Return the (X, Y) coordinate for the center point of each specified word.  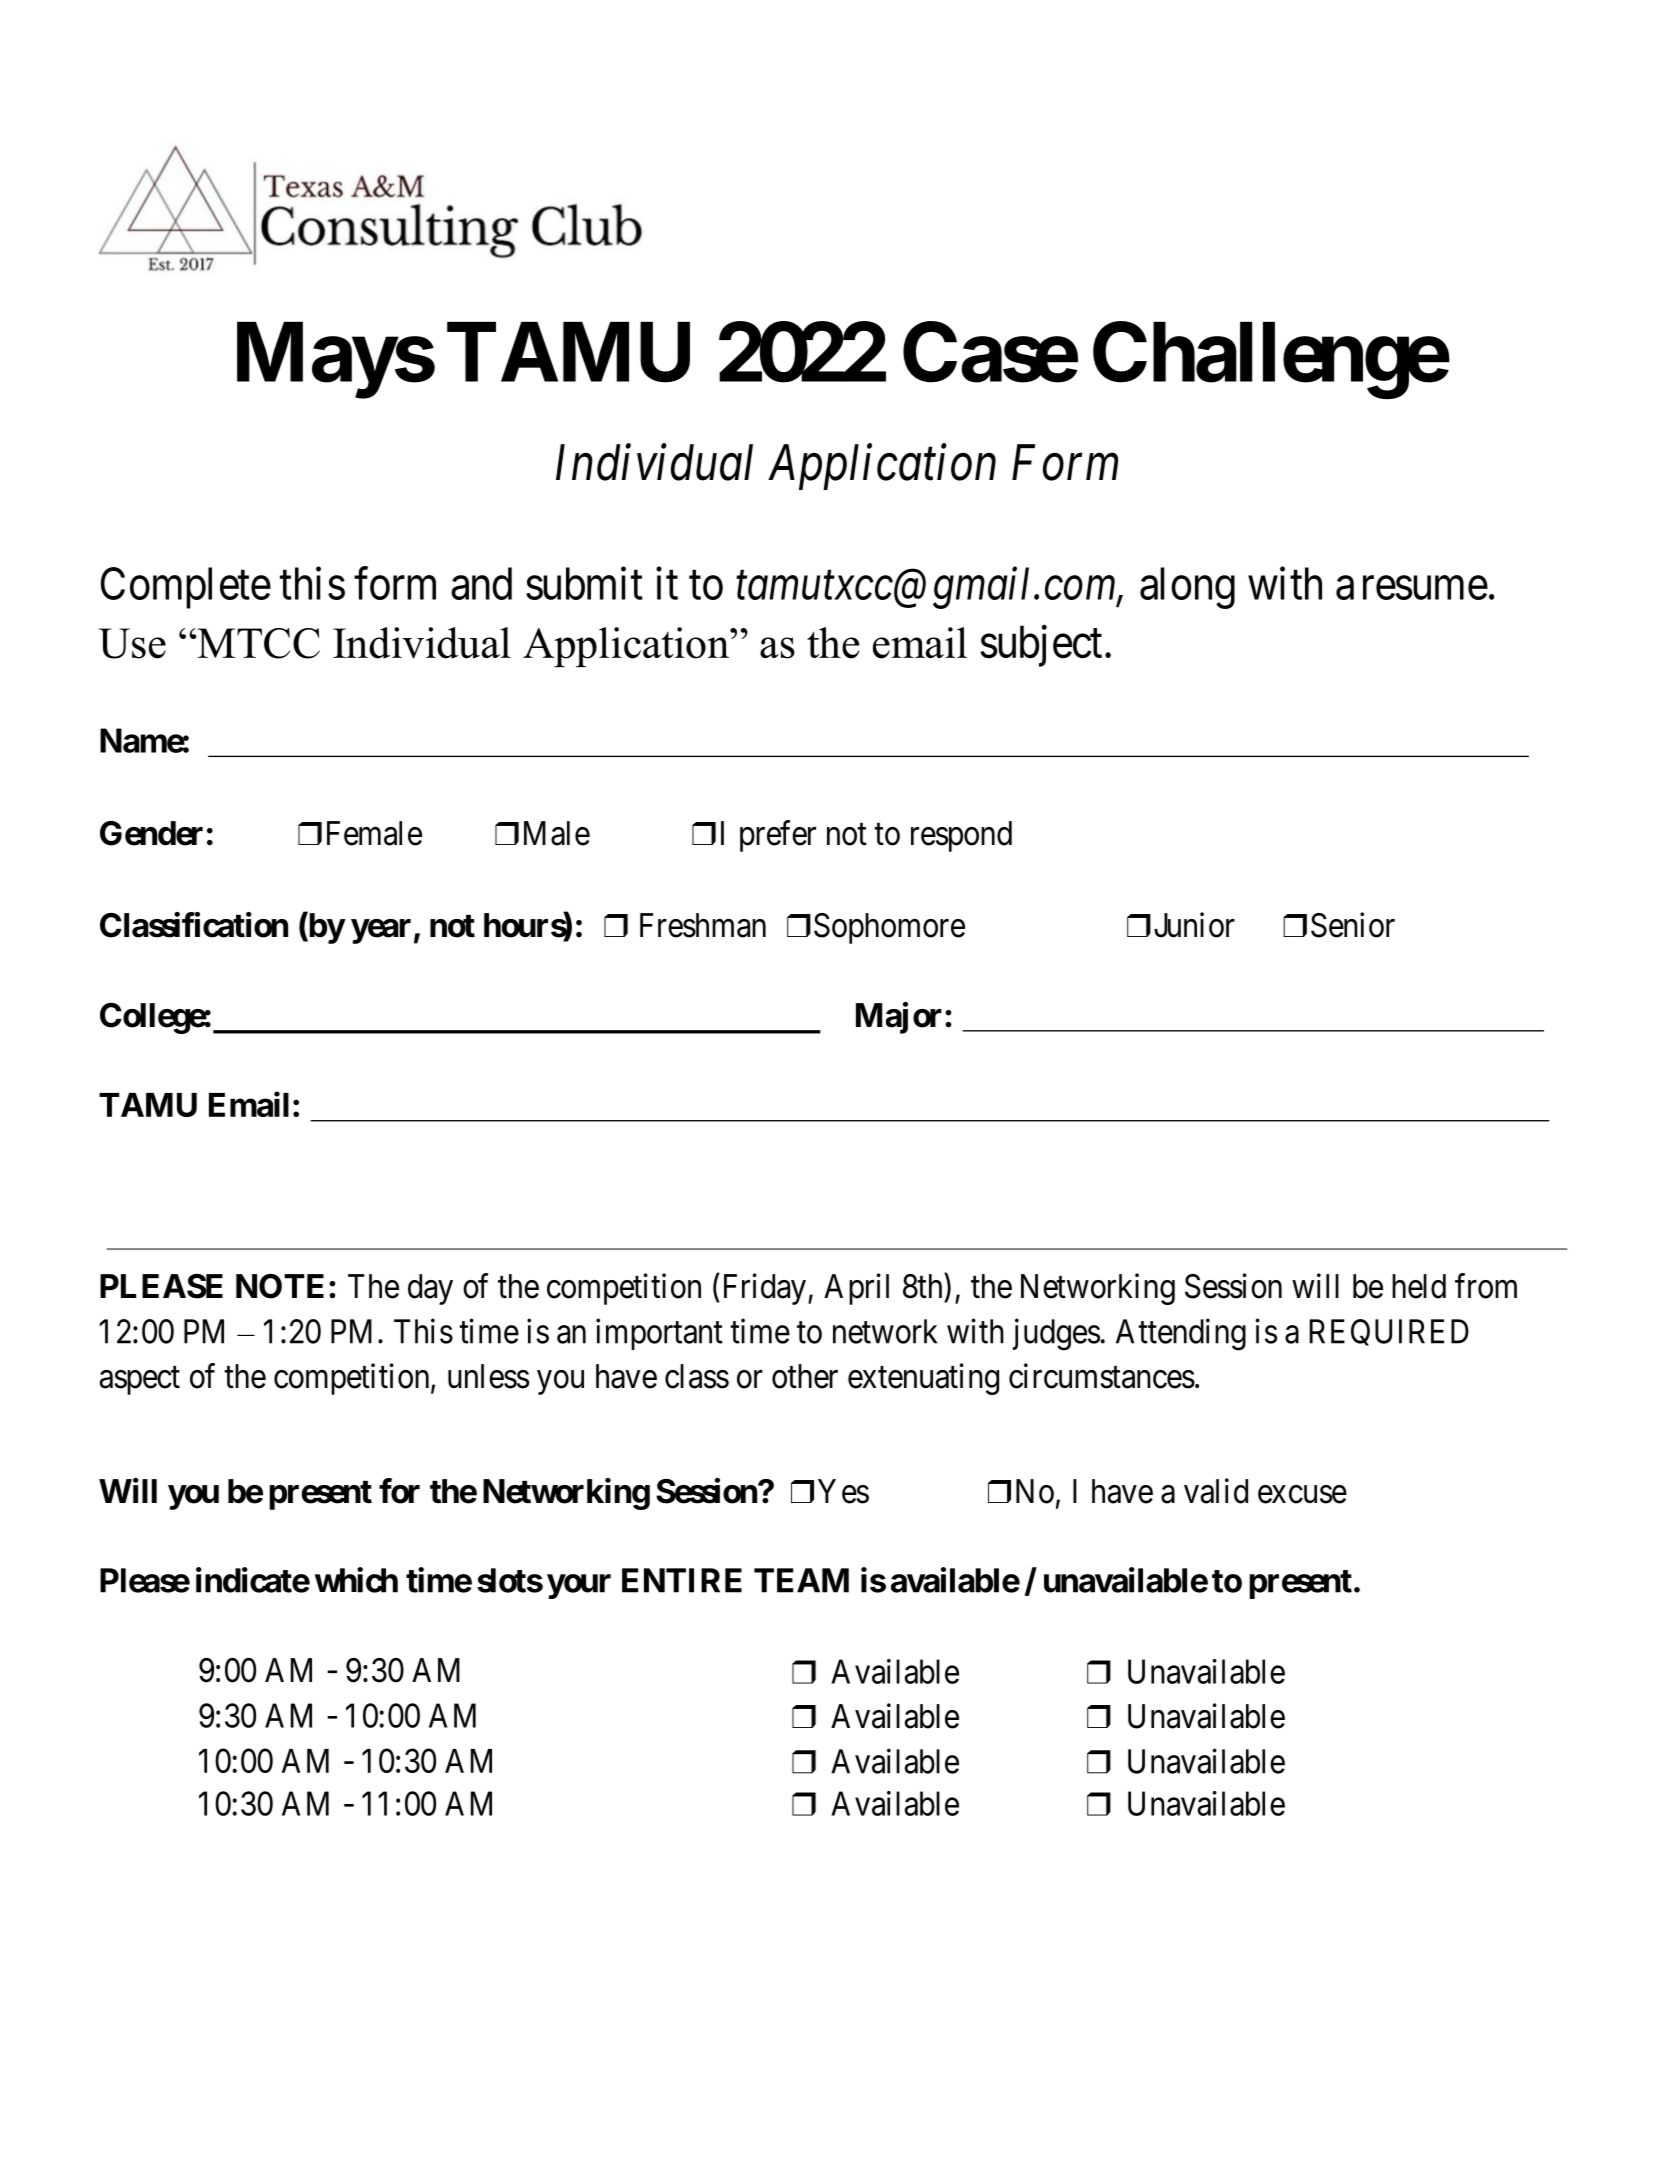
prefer (778, 836)
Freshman (703, 925)
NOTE (280, 1286)
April (856, 1289)
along (1187, 588)
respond (961, 836)
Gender (151, 833)
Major (899, 1018)
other (805, 1376)
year (381, 931)
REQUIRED (1389, 1332)
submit (584, 583)
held (1419, 1286)
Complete (186, 588)
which (356, 1580)
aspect (140, 1381)
